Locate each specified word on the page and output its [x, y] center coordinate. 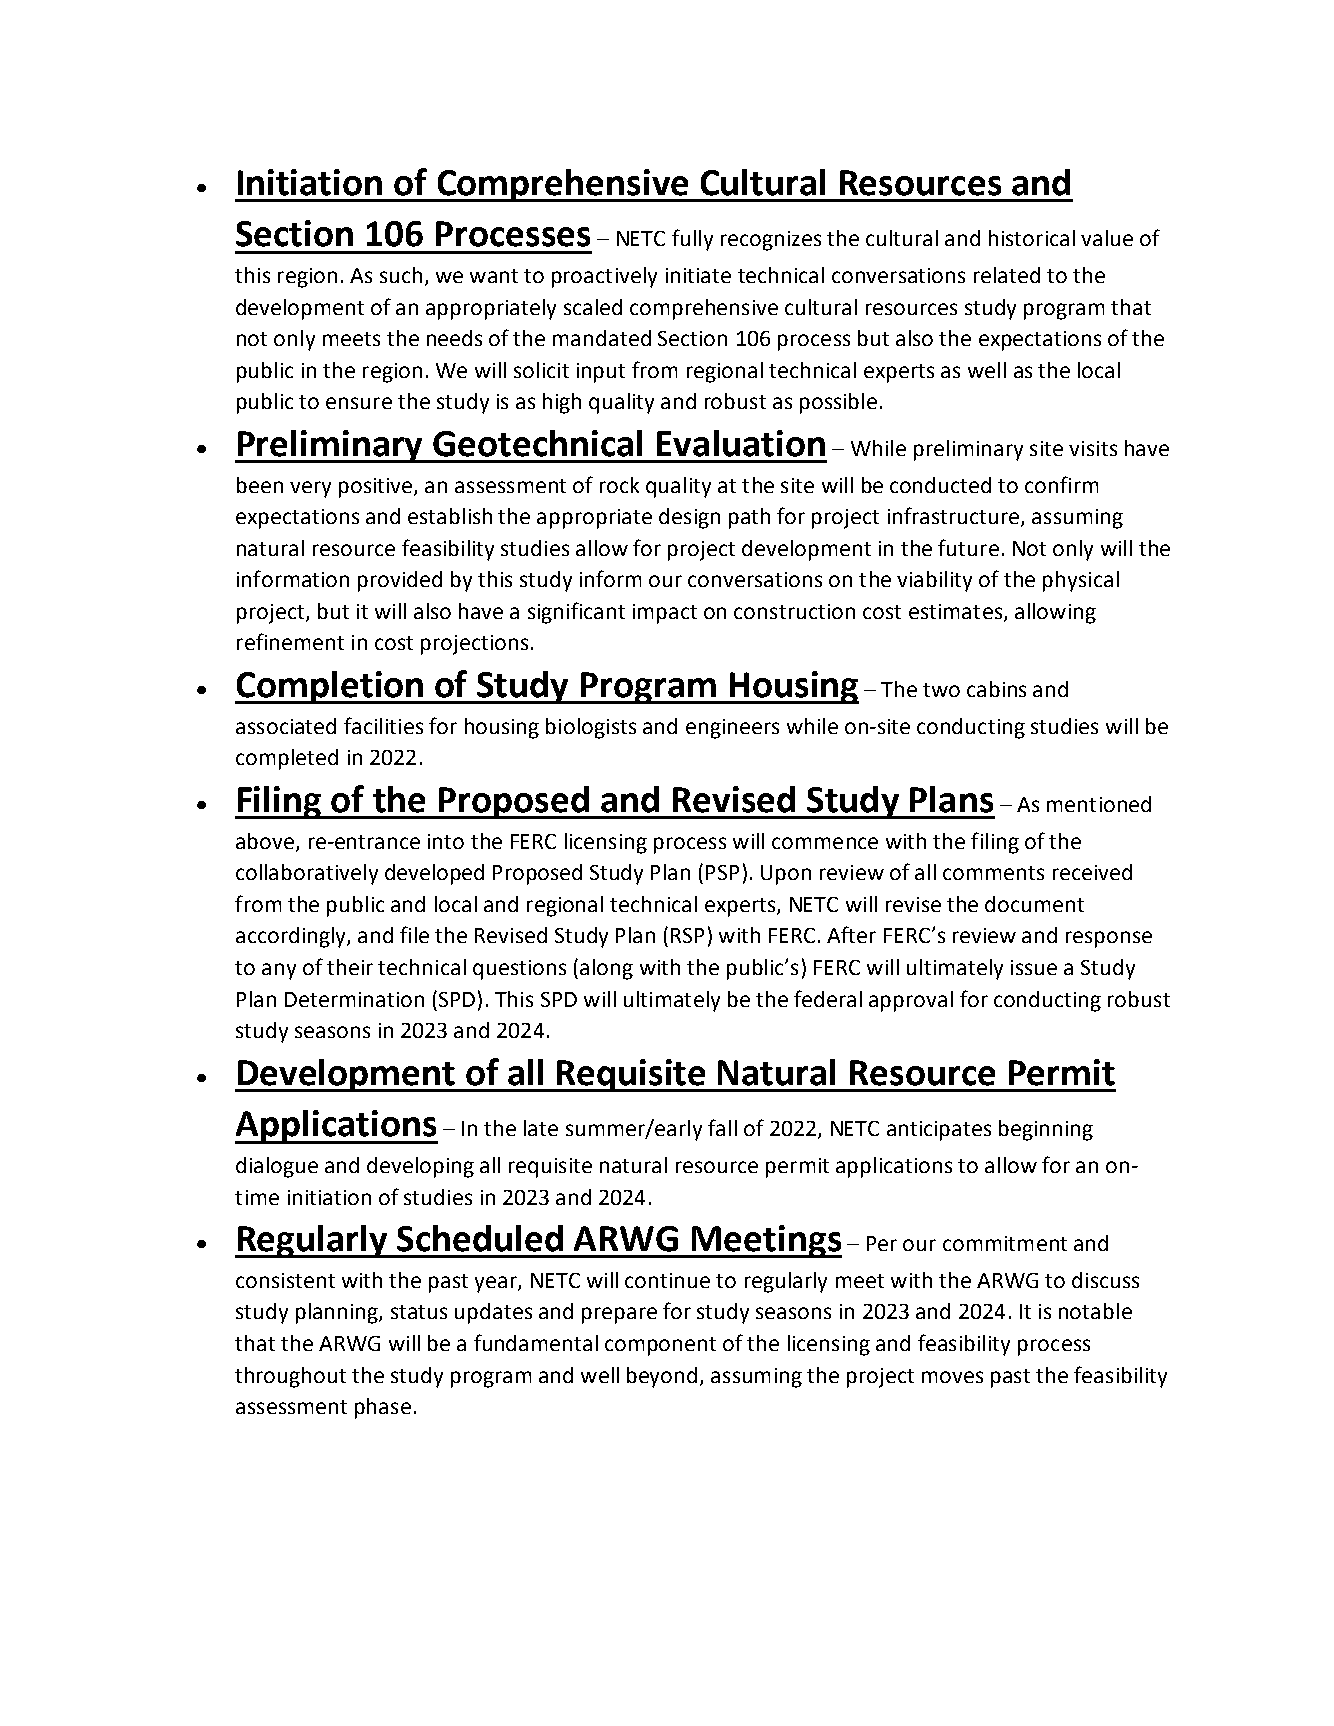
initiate [698, 275]
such [401, 275]
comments [993, 873]
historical [1032, 238]
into [446, 841]
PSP [722, 872]
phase [383, 1408]
